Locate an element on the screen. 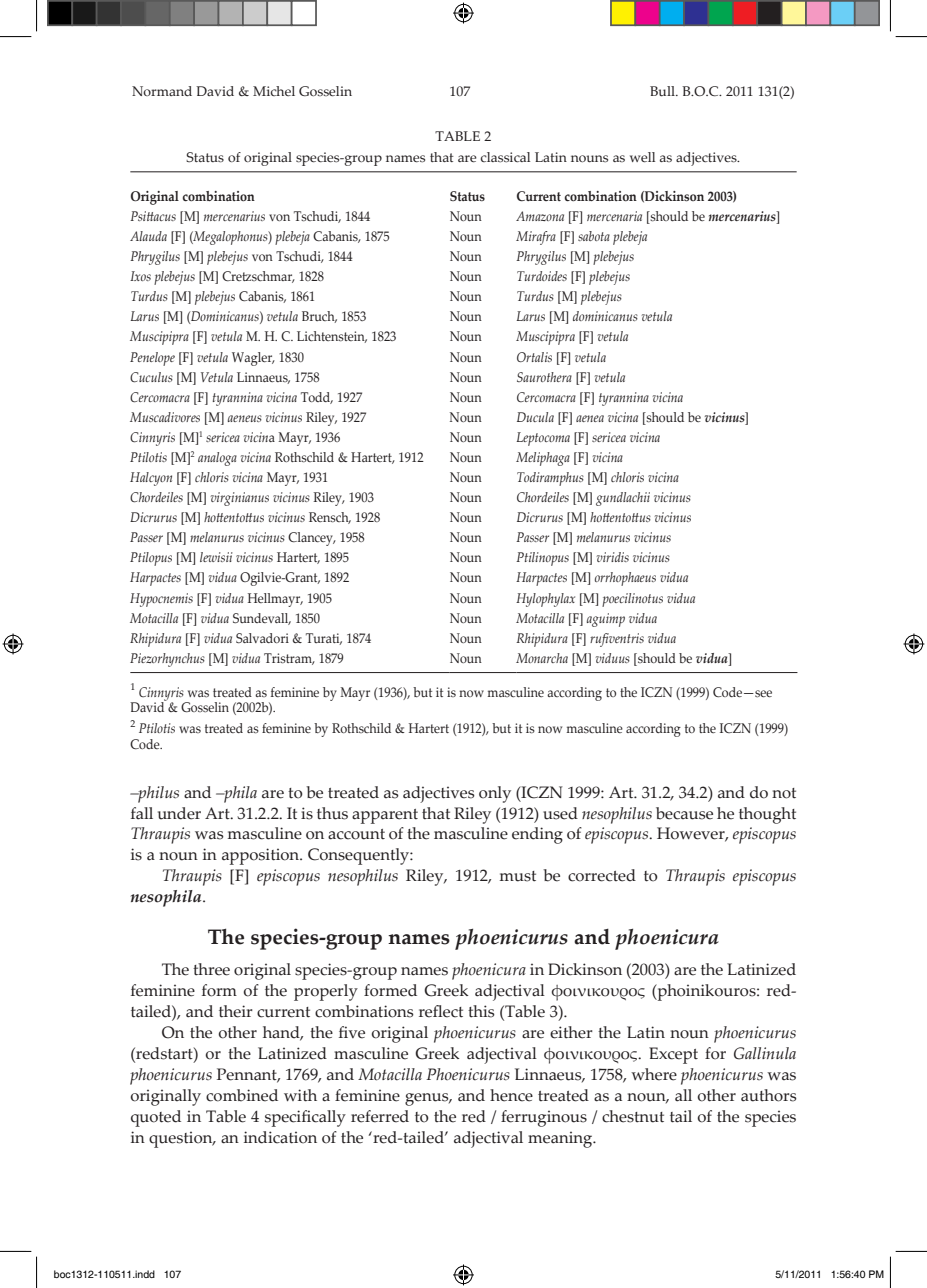 The height and width of the screenshot is (1288, 927). hence is located at coordinates (511, 1095).
